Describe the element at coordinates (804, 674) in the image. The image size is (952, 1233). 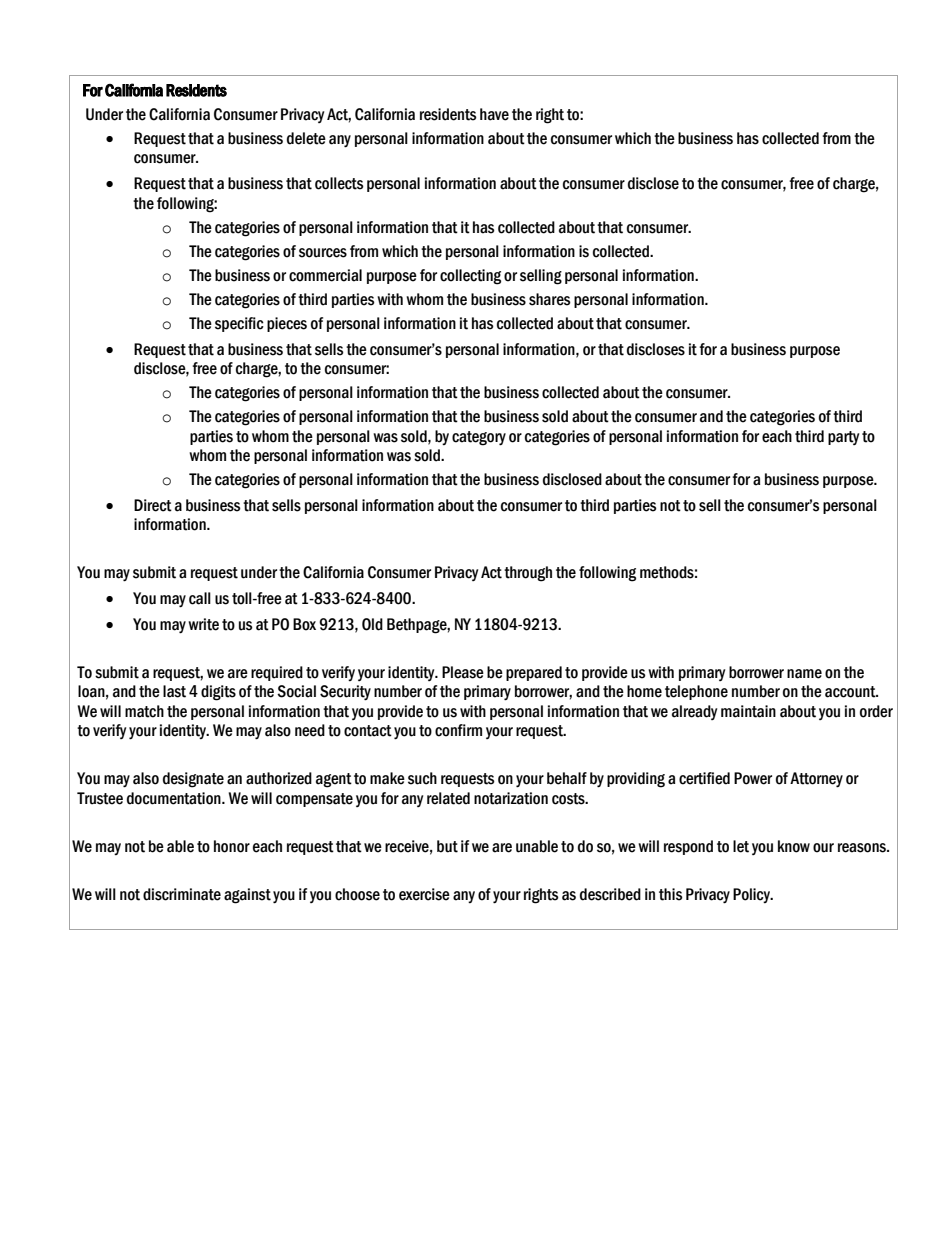
I see `name` at that location.
